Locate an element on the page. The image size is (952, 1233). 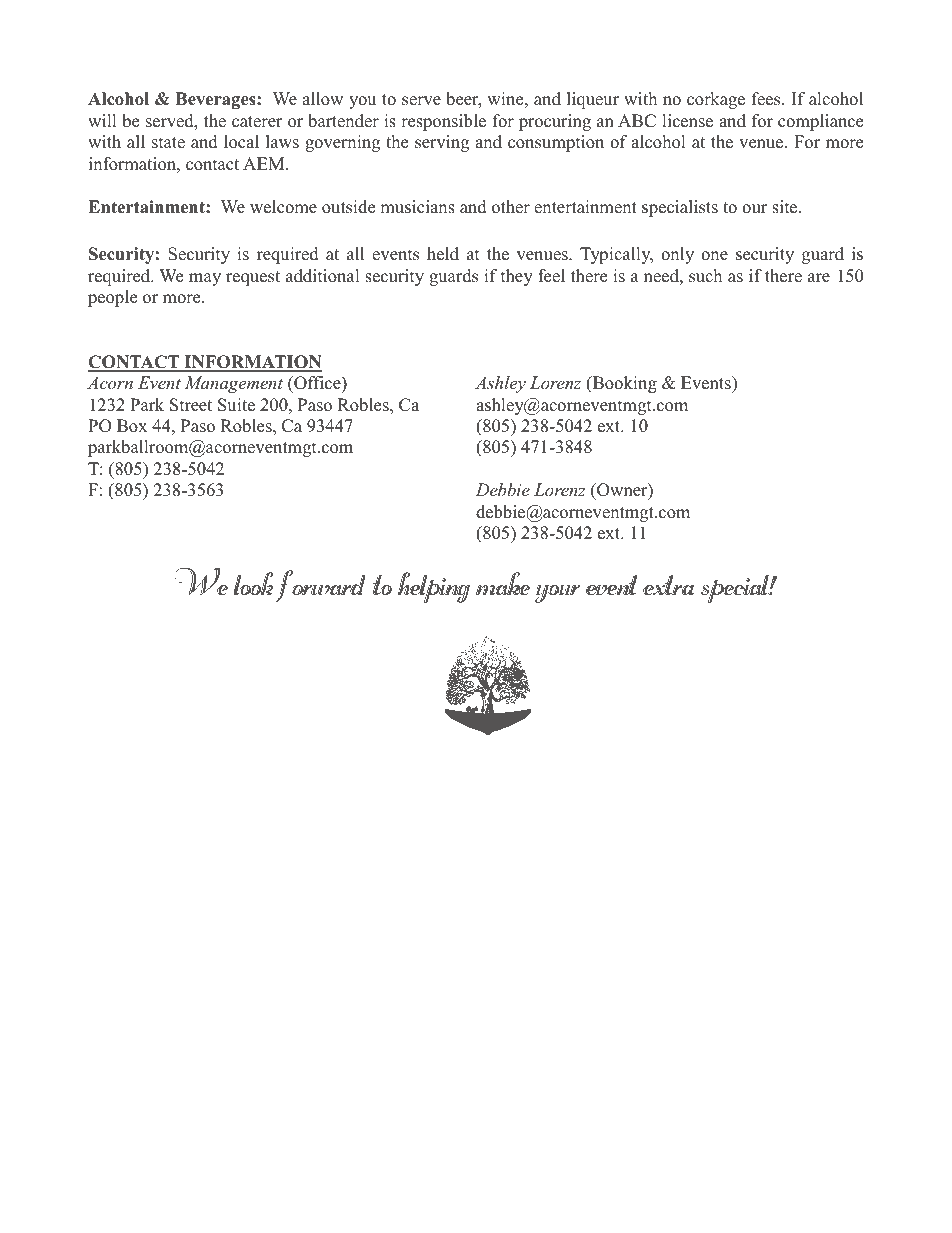
are is located at coordinates (819, 278).
